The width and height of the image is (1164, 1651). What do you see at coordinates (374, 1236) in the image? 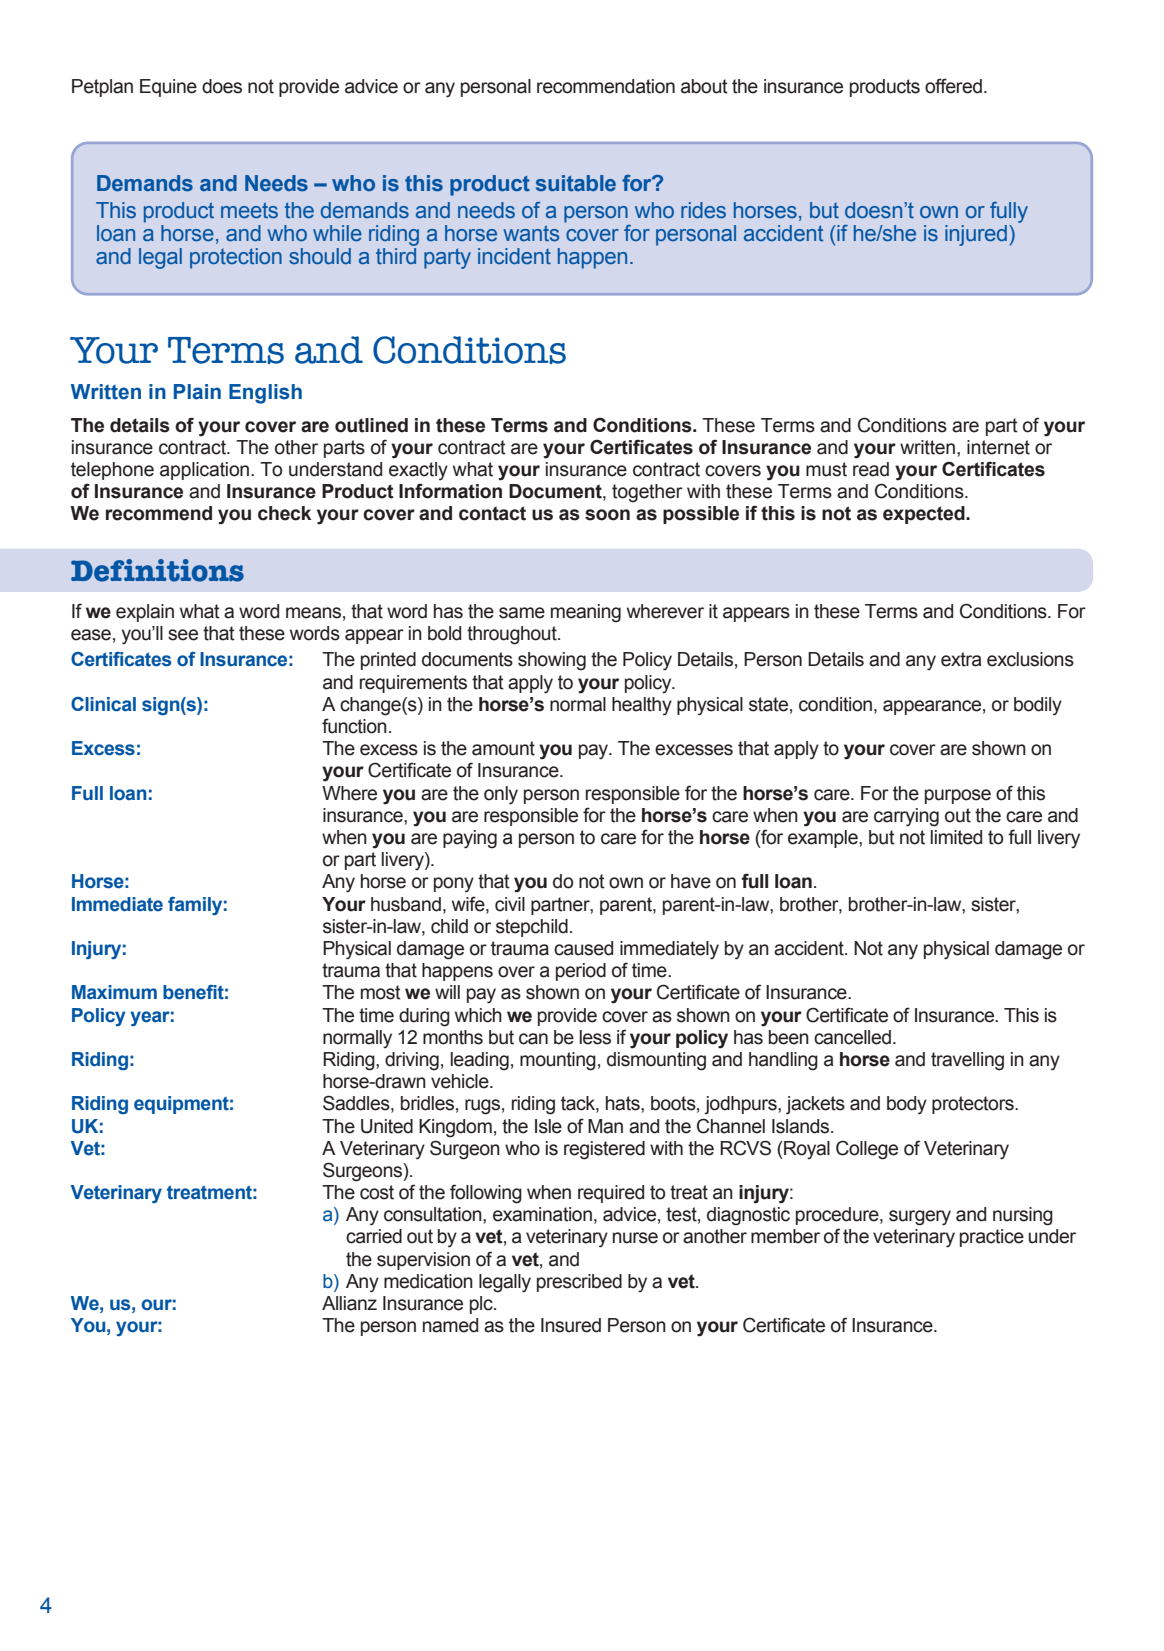
I see `carried` at bounding box center [374, 1236].
